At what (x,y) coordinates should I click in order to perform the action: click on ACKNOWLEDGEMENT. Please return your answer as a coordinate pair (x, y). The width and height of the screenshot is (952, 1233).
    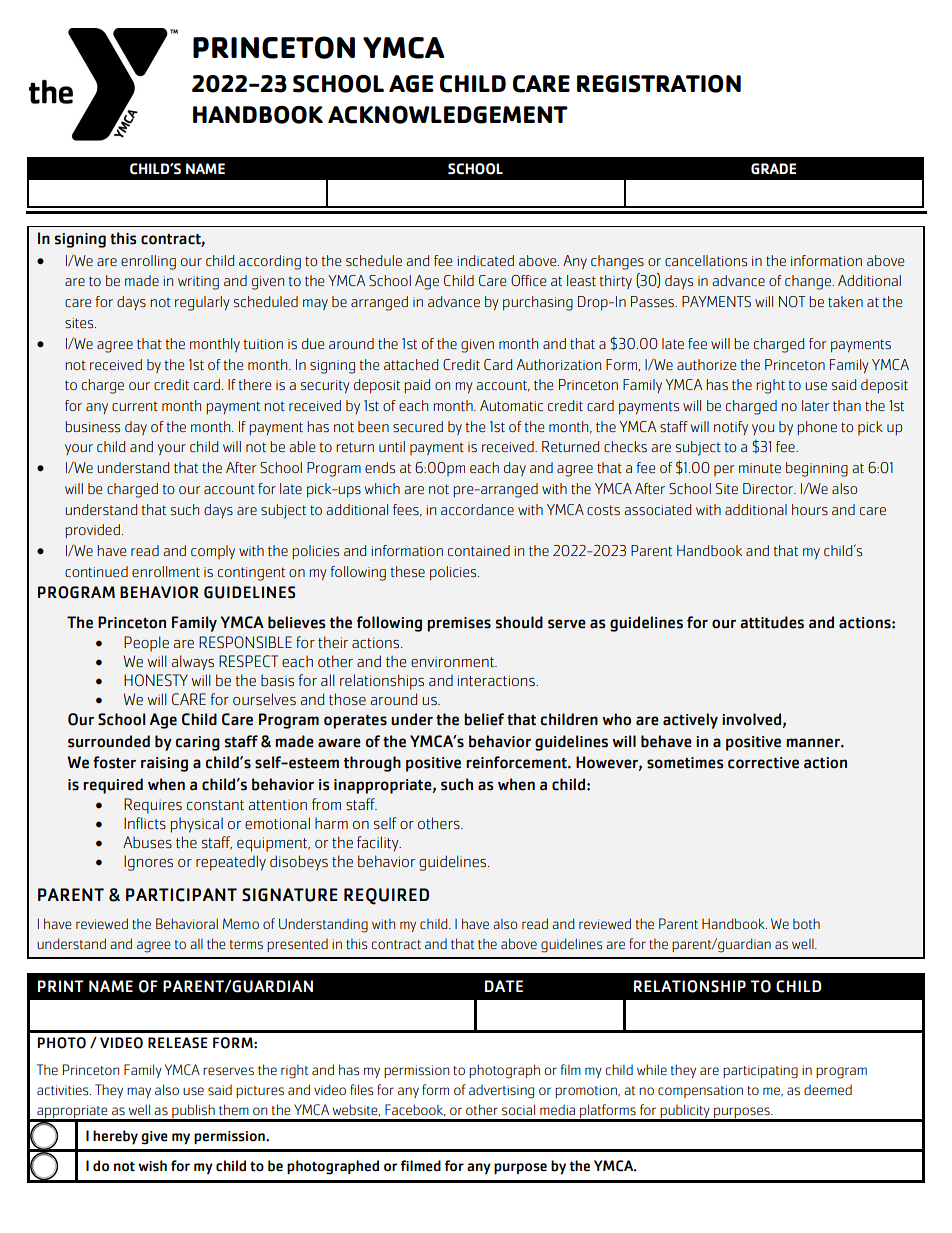
    Looking at the image, I should click on (448, 115).
